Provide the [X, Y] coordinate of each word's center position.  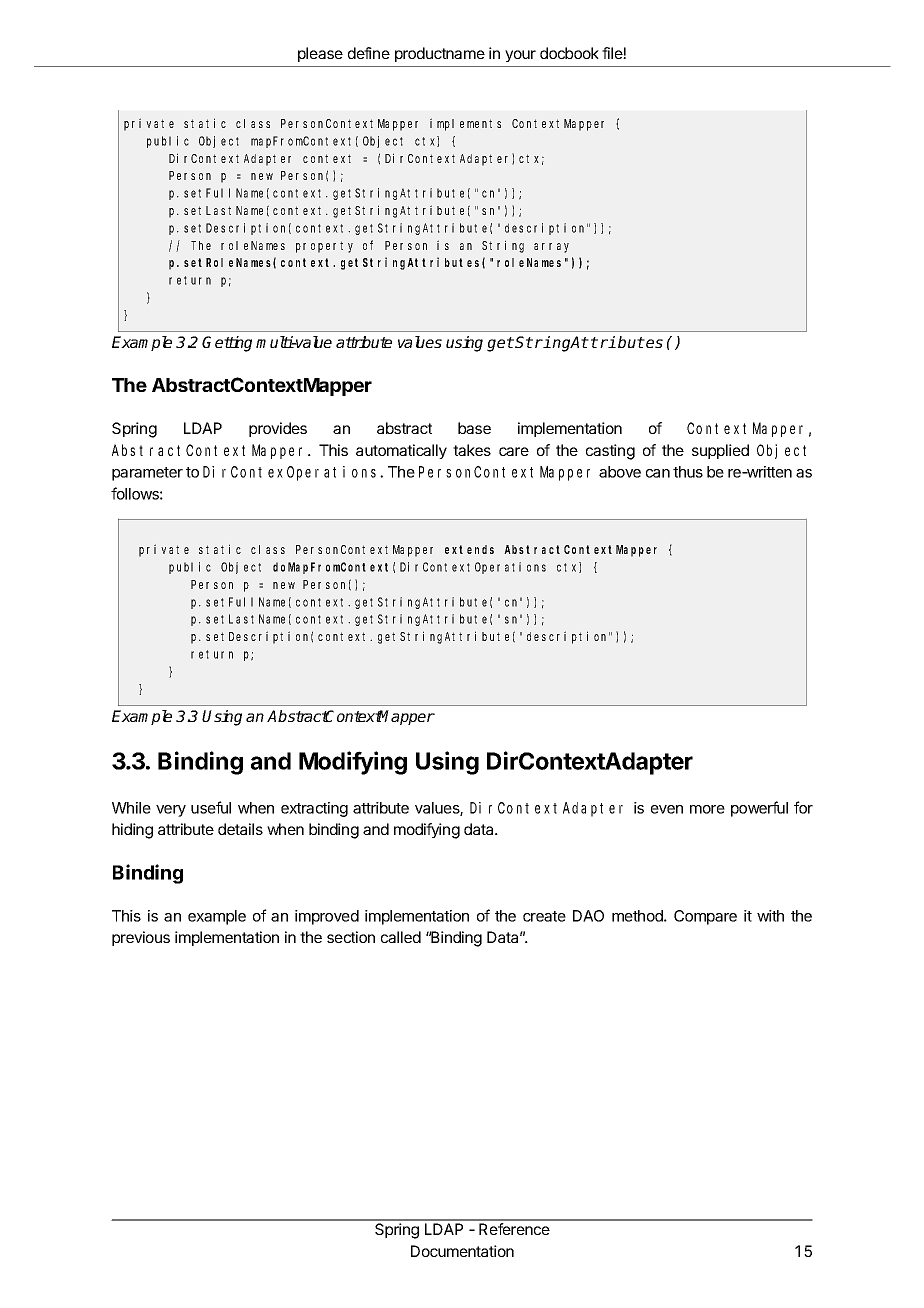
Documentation [462, 1251]
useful [211, 807]
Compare [705, 917]
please [320, 54]
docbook [569, 53]
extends [469, 549]
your [520, 56]
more [707, 809]
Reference [514, 1229]
